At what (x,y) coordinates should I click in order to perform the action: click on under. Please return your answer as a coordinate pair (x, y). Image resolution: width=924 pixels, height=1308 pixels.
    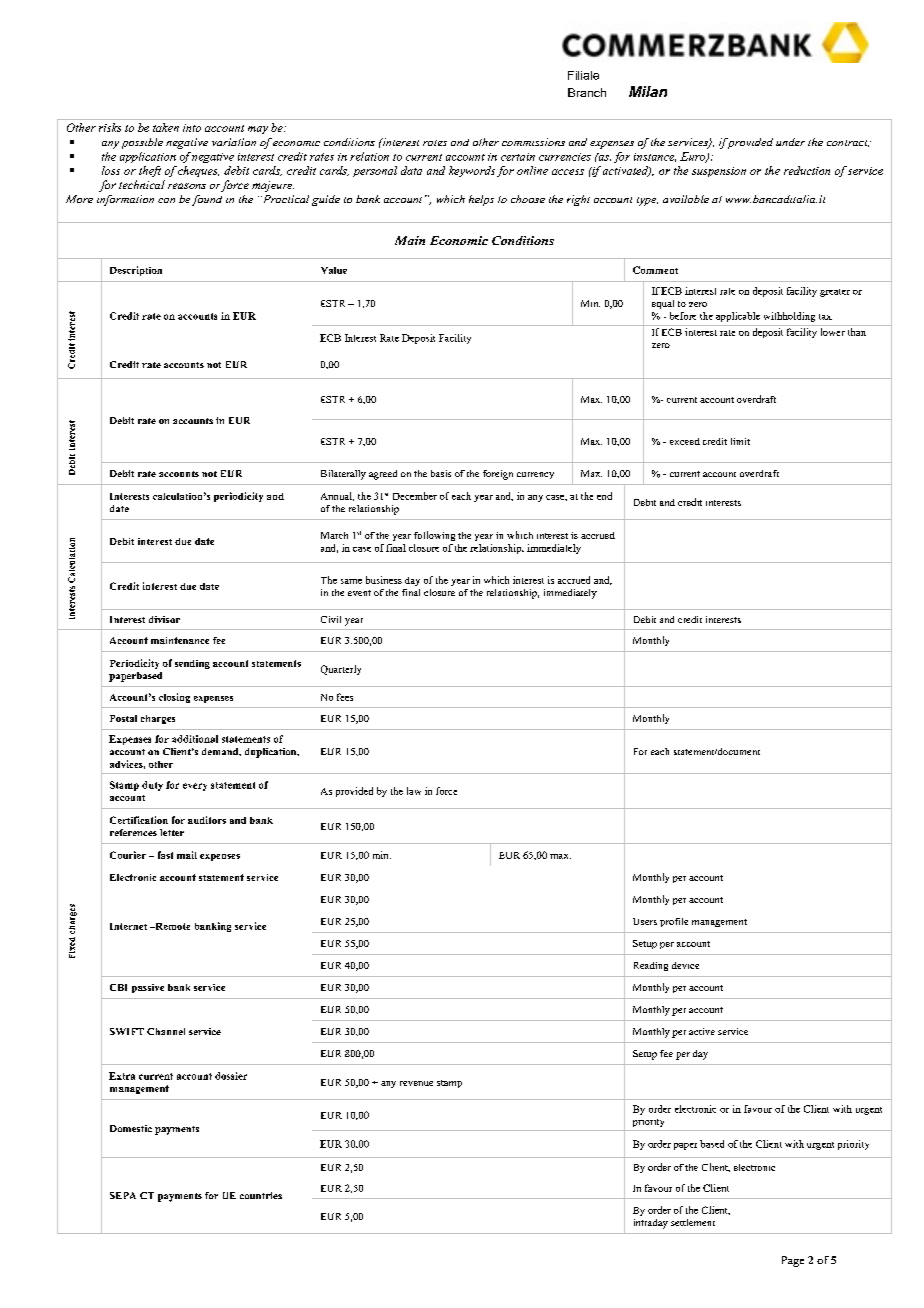
    Looking at the image, I should click on (790, 142).
